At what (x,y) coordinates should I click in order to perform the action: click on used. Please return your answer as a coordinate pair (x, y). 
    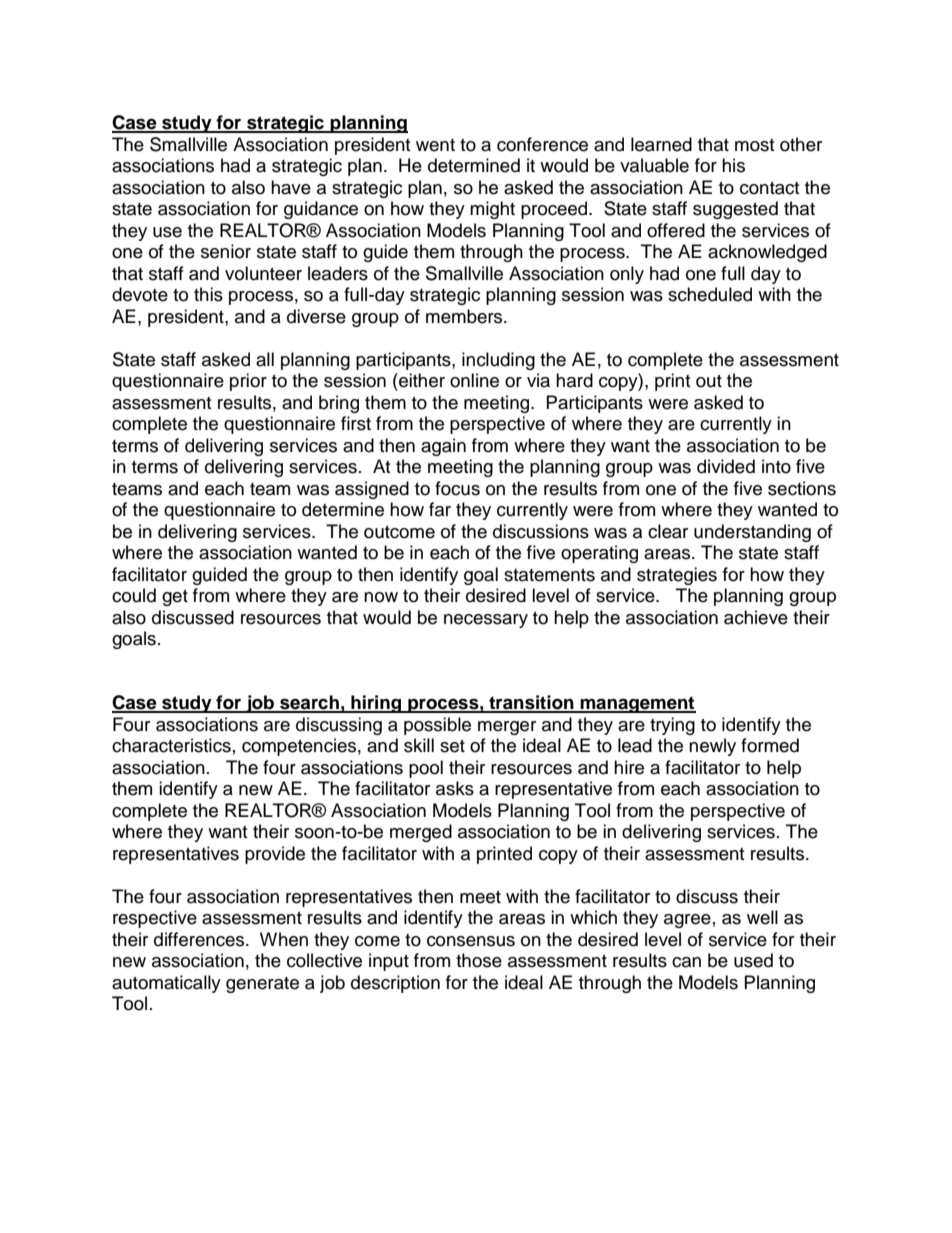
    Looking at the image, I should click on (753, 960).
